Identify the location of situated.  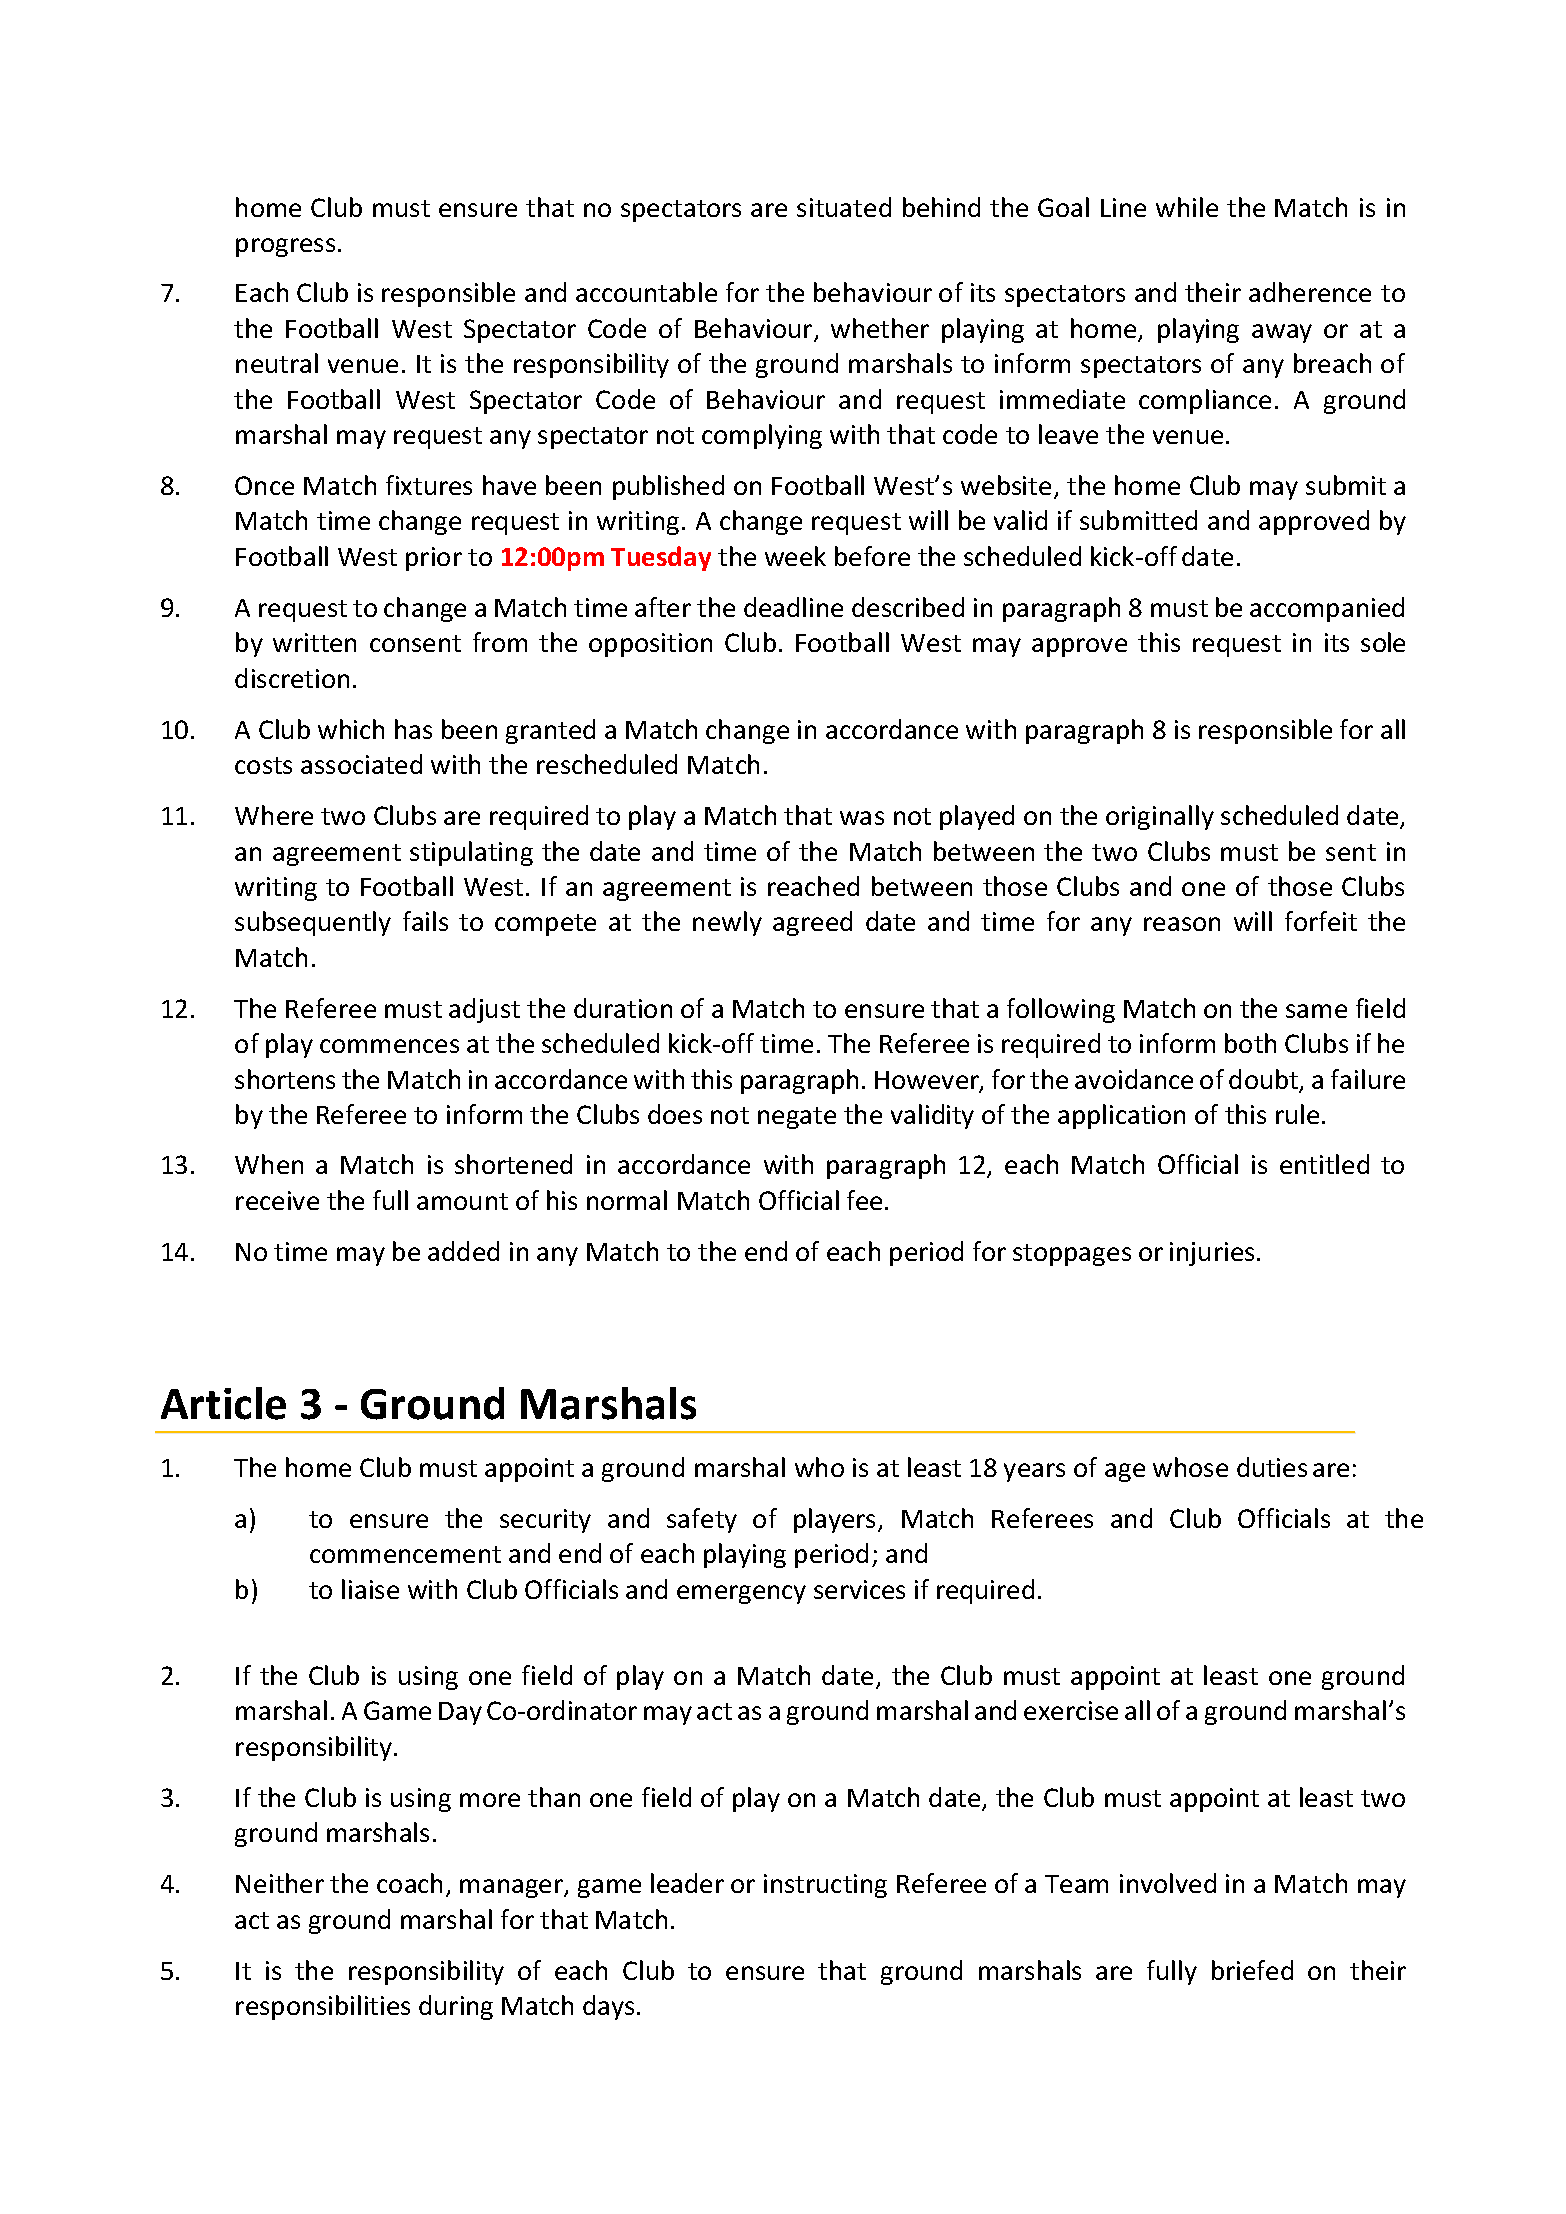
(844, 207).
